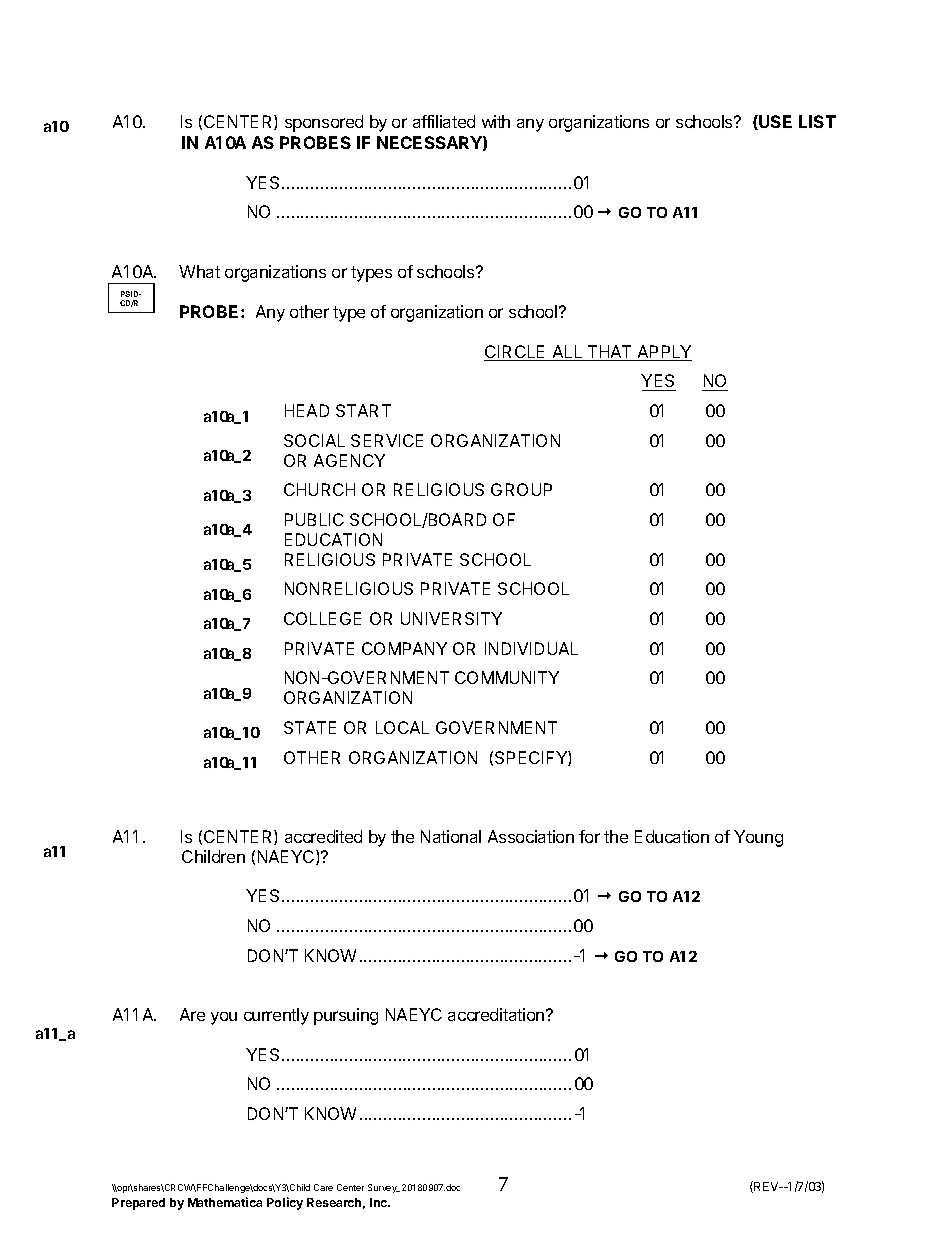 Image resolution: width=952 pixels, height=1233 pixels. Describe the element at coordinates (322, 618) in the screenshot. I see `COLLEGE` at that location.
